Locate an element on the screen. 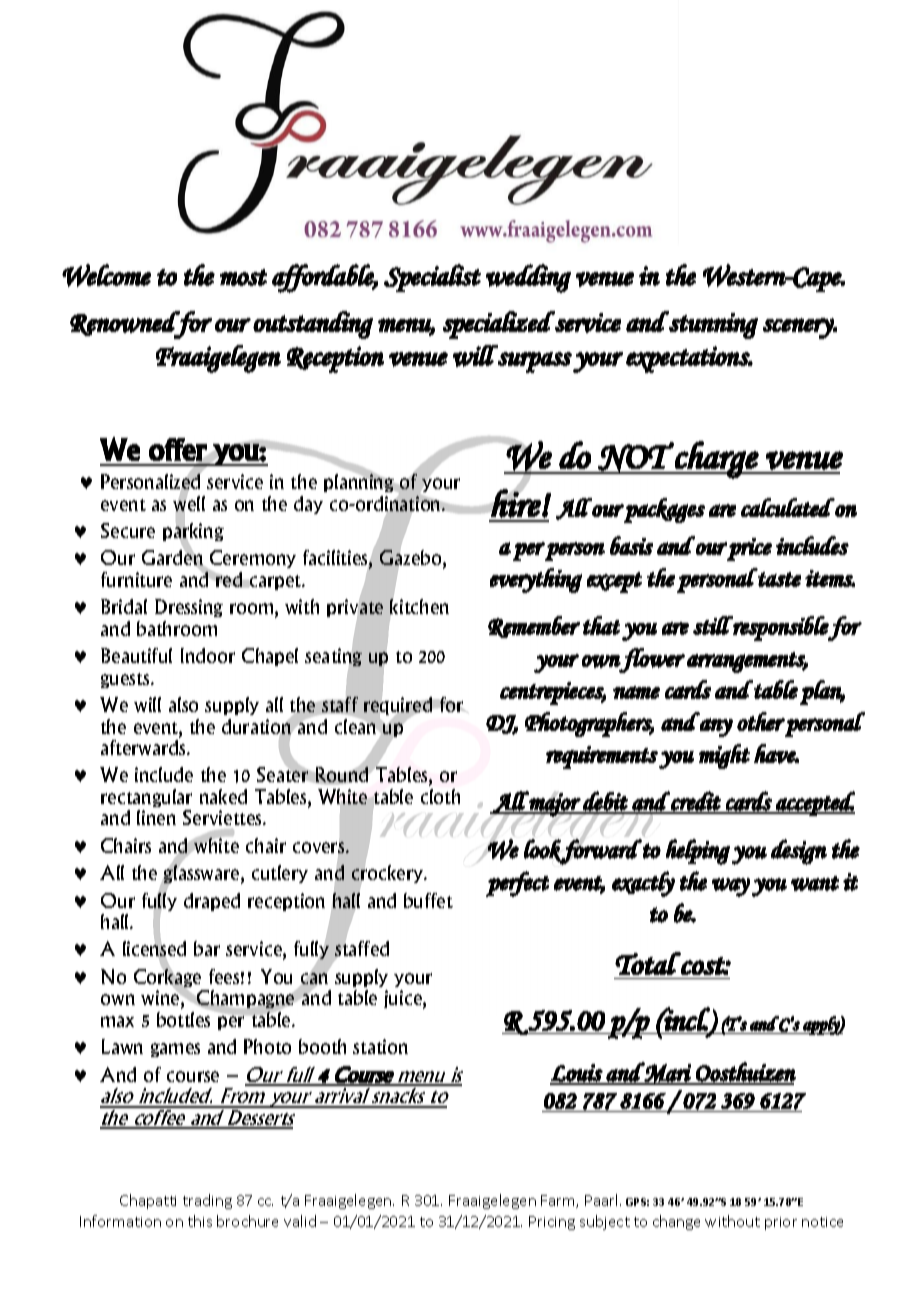 The image size is (924, 1308). Pricing is located at coordinates (552, 1223).
